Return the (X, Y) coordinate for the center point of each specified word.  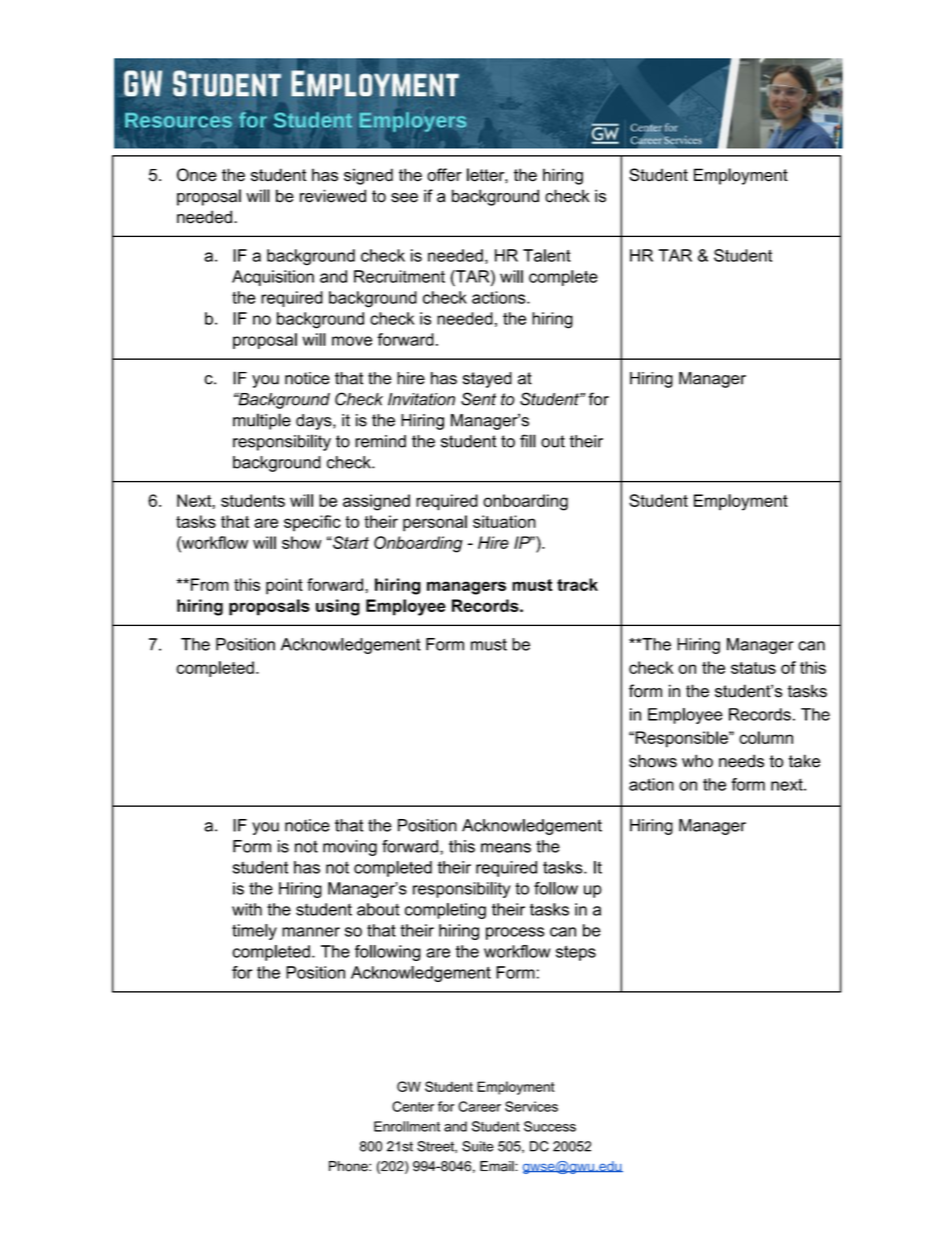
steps (576, 953)
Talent (547, 255)
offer (444, 175)
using (338, 607)
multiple (262, 421)
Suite (478, 1146)
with (247, 909)
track (577, 584)
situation (504, 521)
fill (528, 441)
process (515, 933)
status (753, 668)
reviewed (333, 196)
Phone (349, 1166)
